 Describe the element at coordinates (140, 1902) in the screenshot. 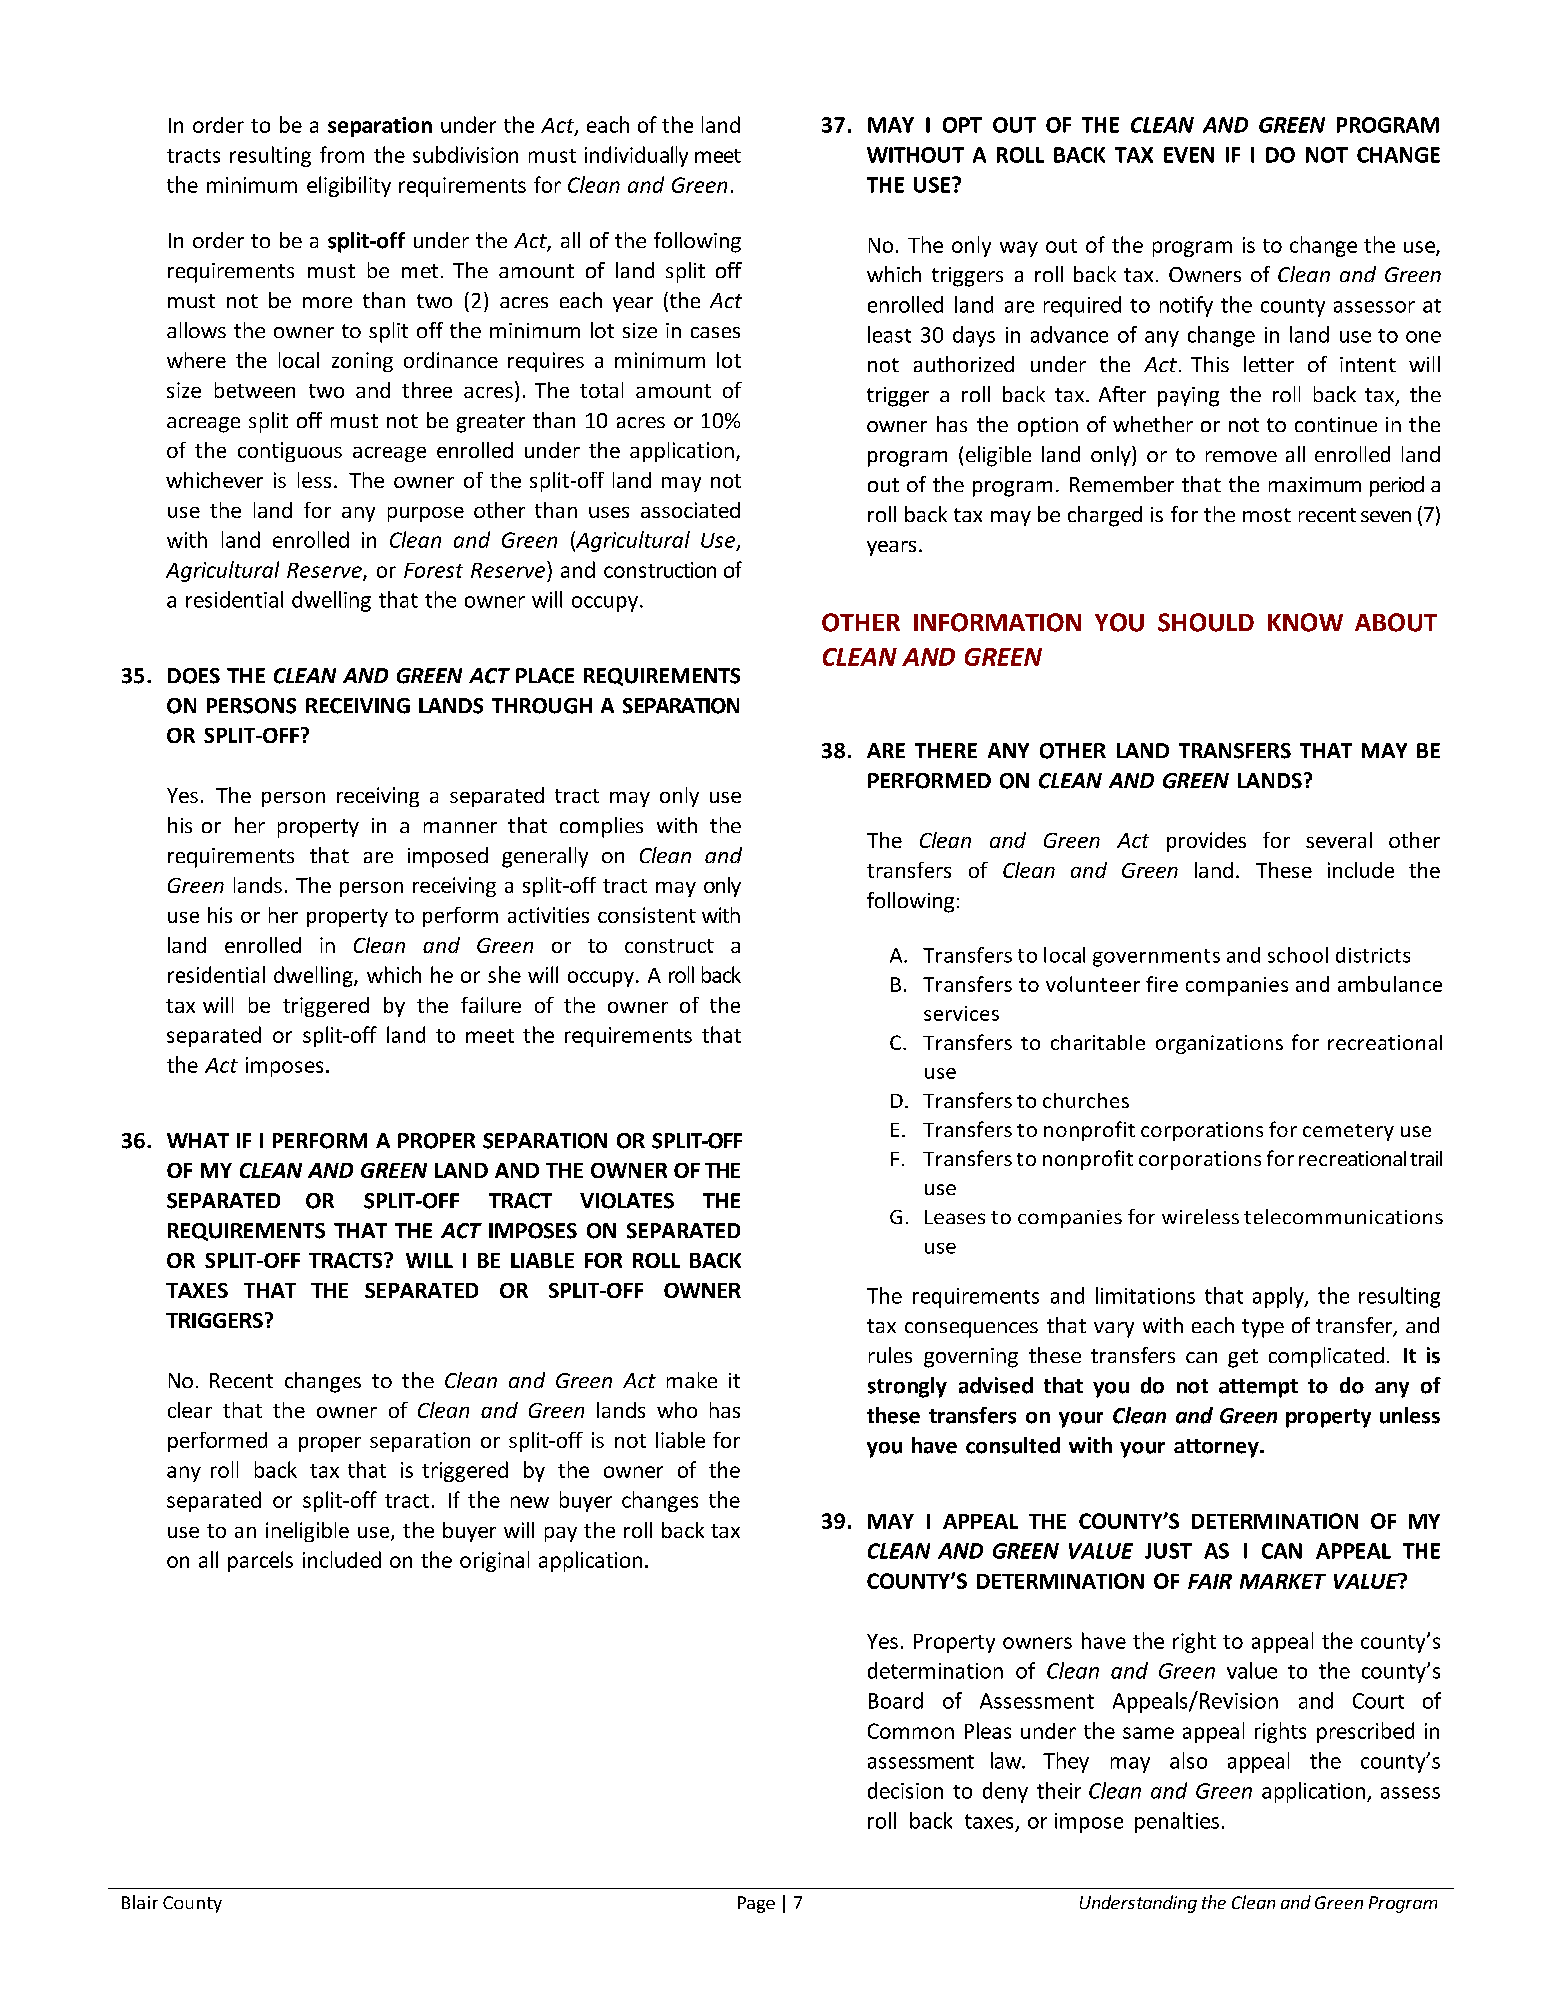

I see `Blair` at that location.
